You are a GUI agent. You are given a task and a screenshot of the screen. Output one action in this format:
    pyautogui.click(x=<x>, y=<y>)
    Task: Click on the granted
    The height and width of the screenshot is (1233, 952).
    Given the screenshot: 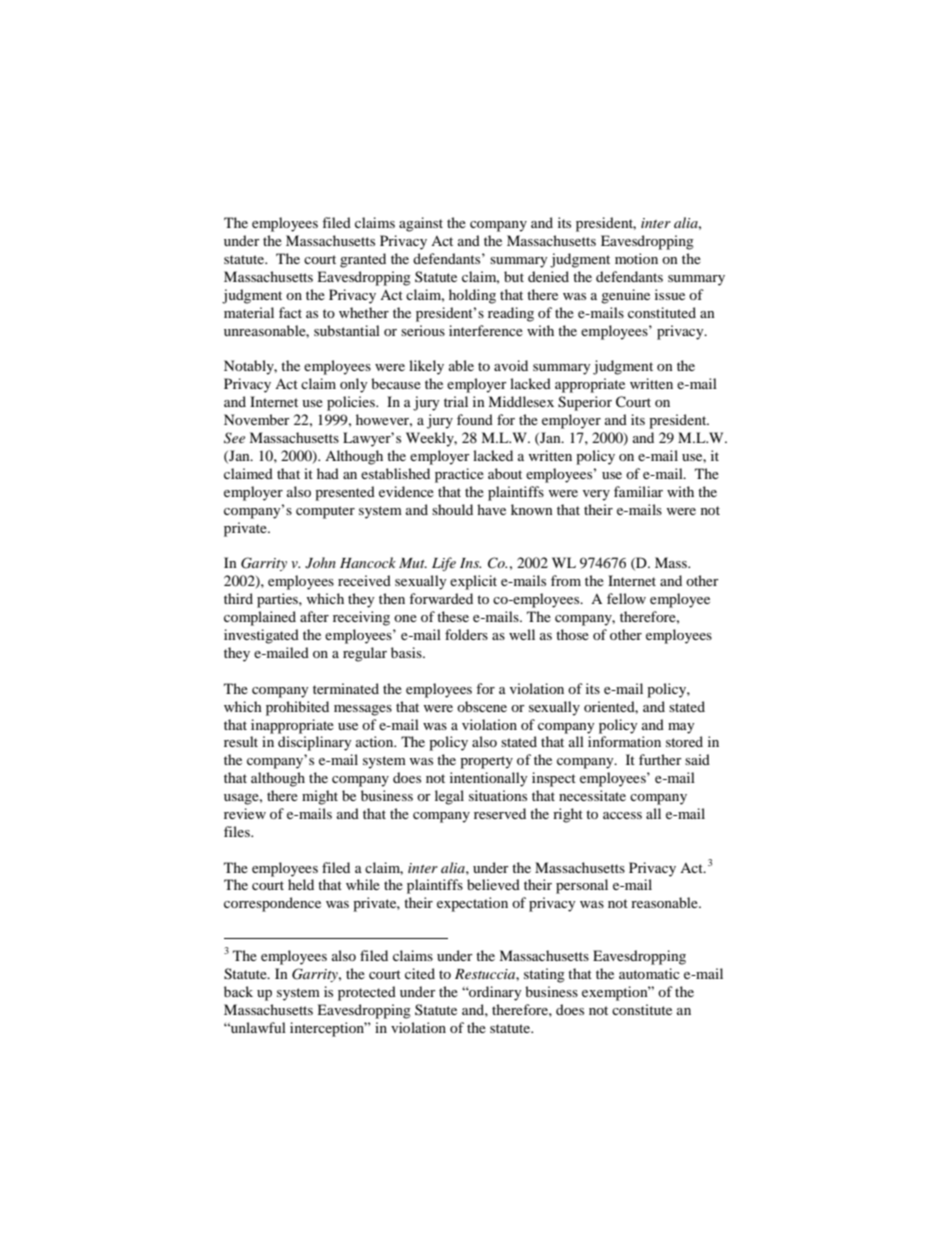 What is the action you would take?
    pyautogui.click(x=363, y=260)
